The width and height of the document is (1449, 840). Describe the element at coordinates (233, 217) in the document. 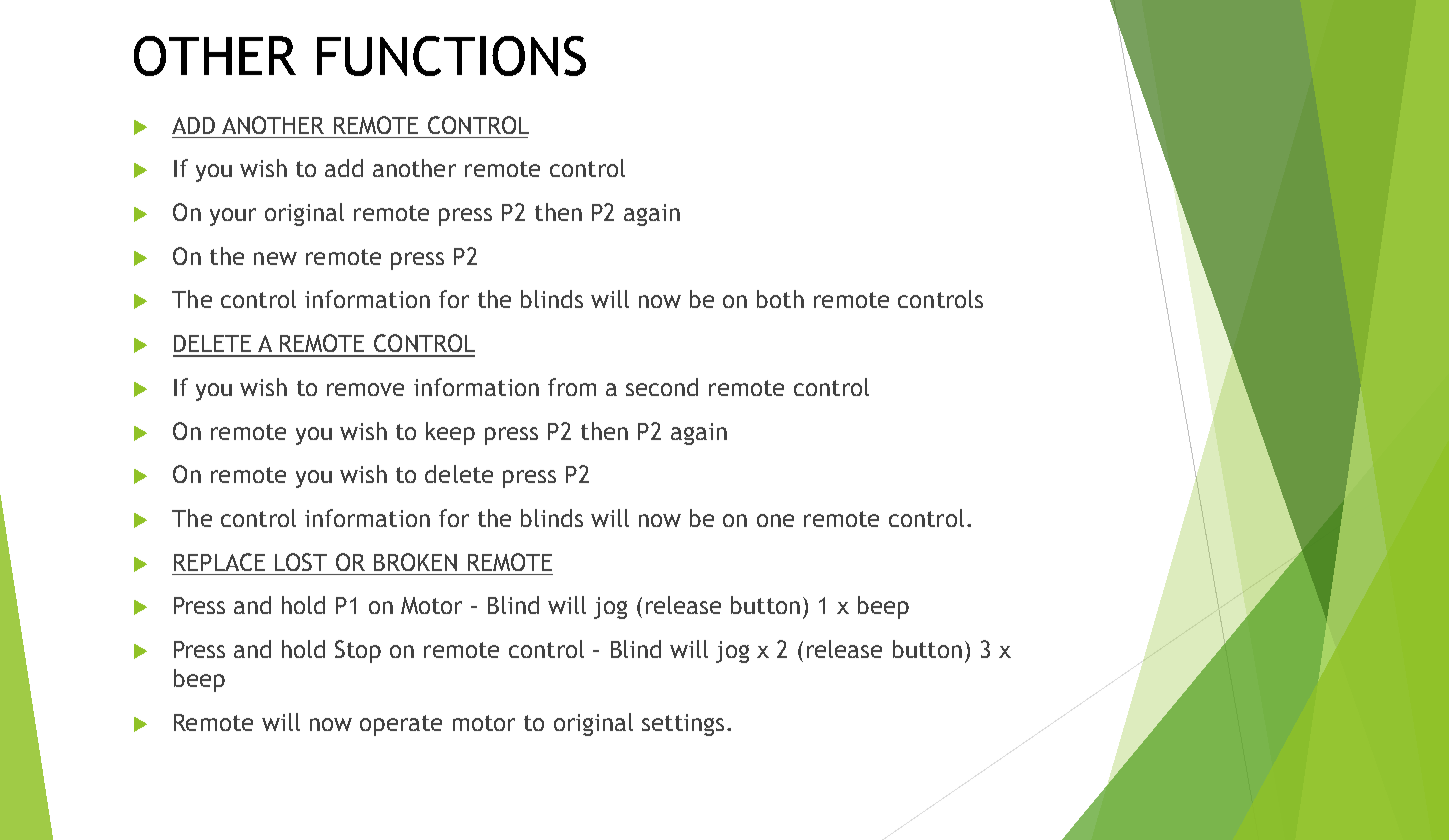

I see `your` at that location.
